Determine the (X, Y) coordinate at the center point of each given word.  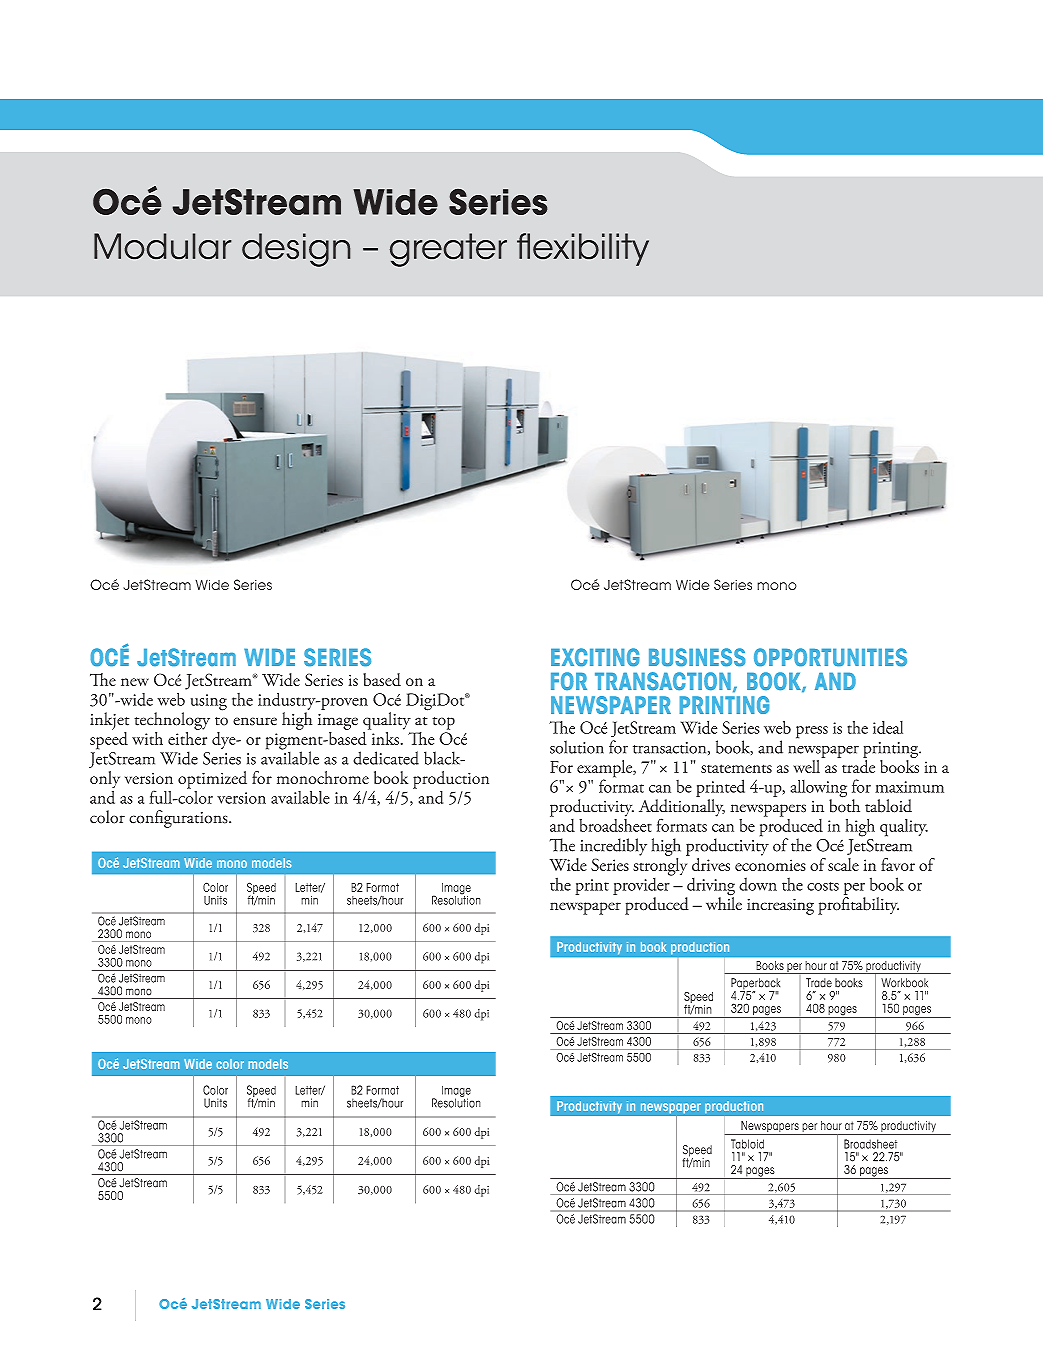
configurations (179, 819)
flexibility (583, 249)
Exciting (595, 657)
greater (448, 250)
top (443, 723)
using (209, 702)
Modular (162, 246)
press (812, 732)
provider (642, 885)
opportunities (830, 657)
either (187, 737)
